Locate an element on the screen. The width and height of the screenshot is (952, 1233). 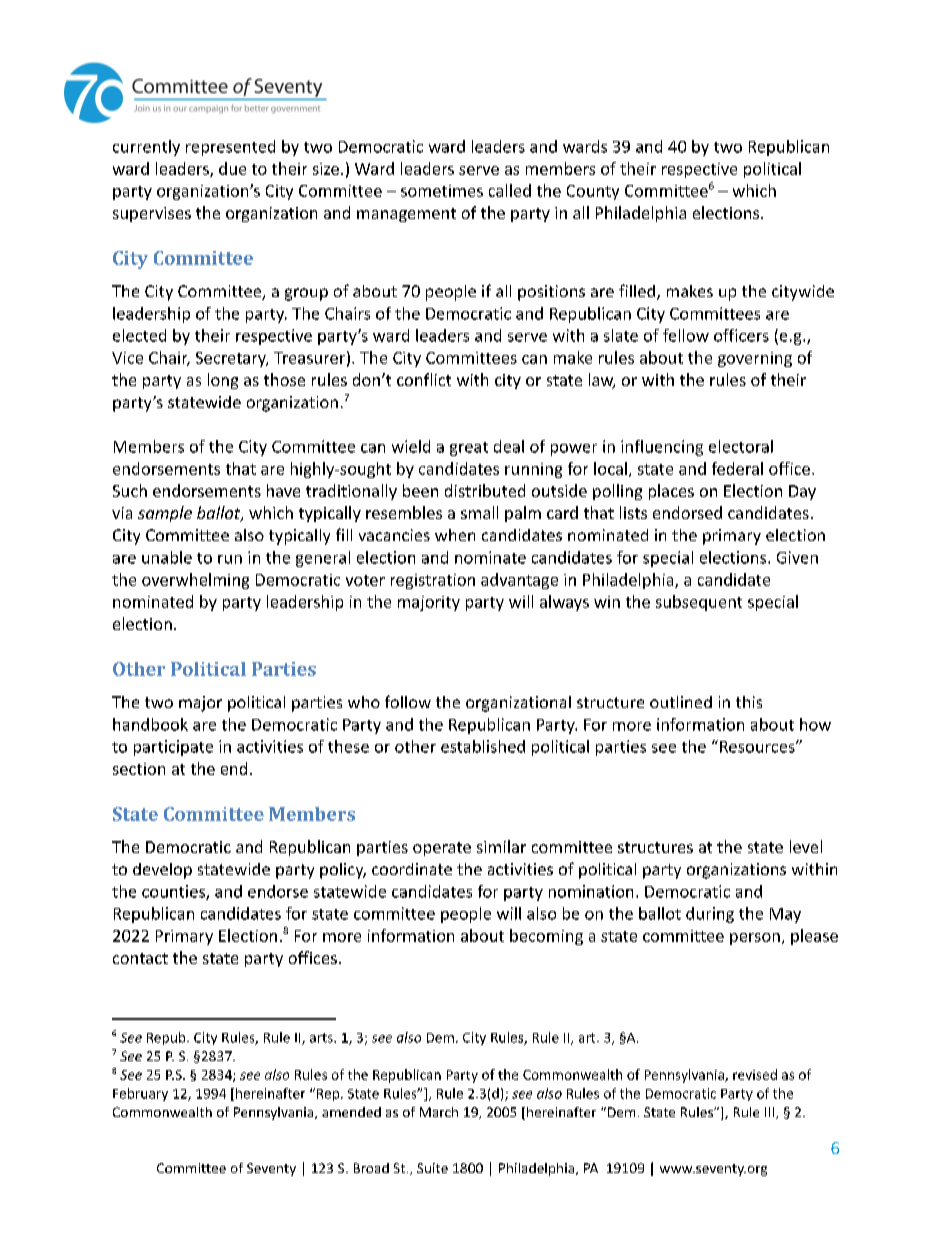
level is located at coordinates (806, 846).
